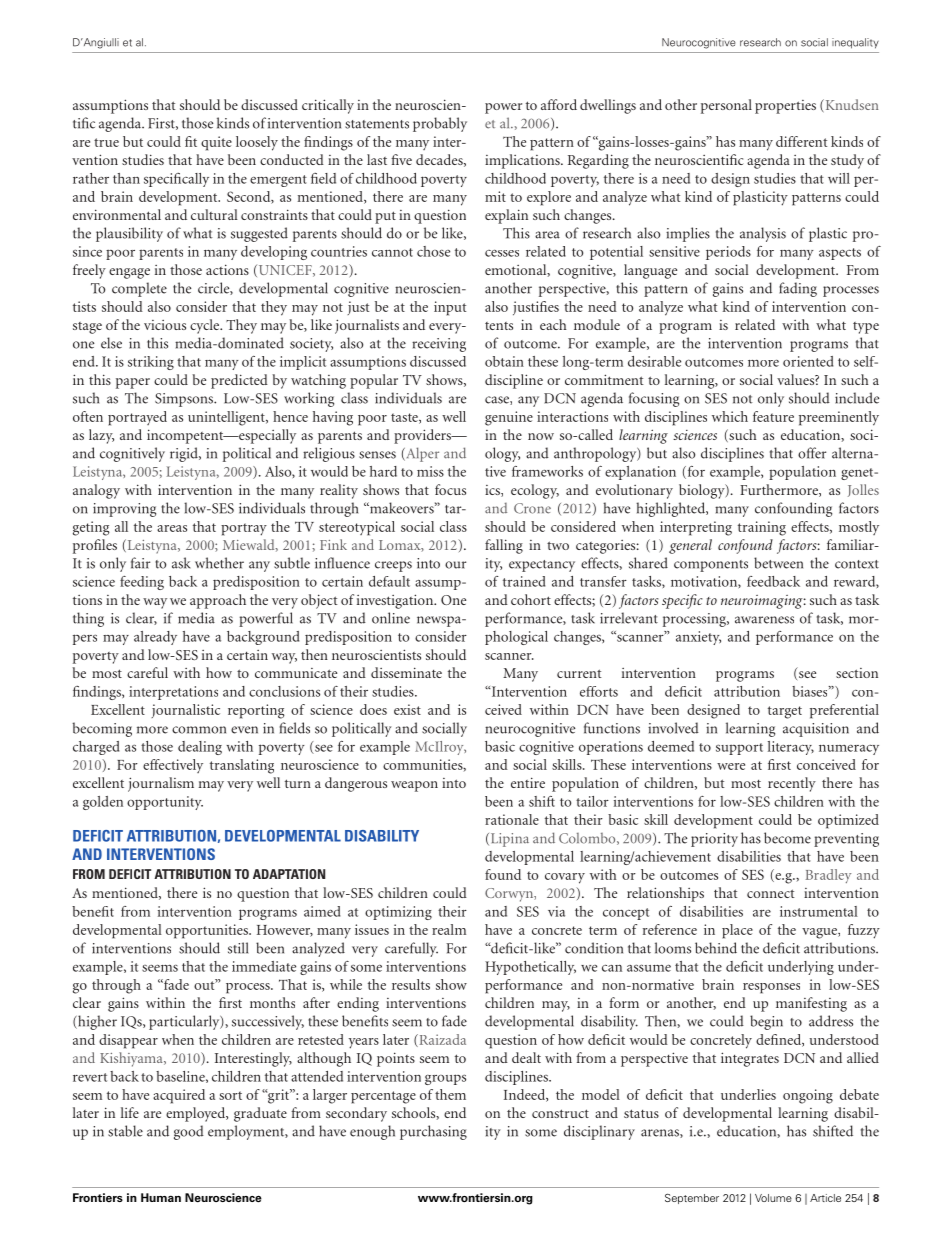  Describe the element at coordinates (189, 1132) in the screenshot. I see `good` at that location.
